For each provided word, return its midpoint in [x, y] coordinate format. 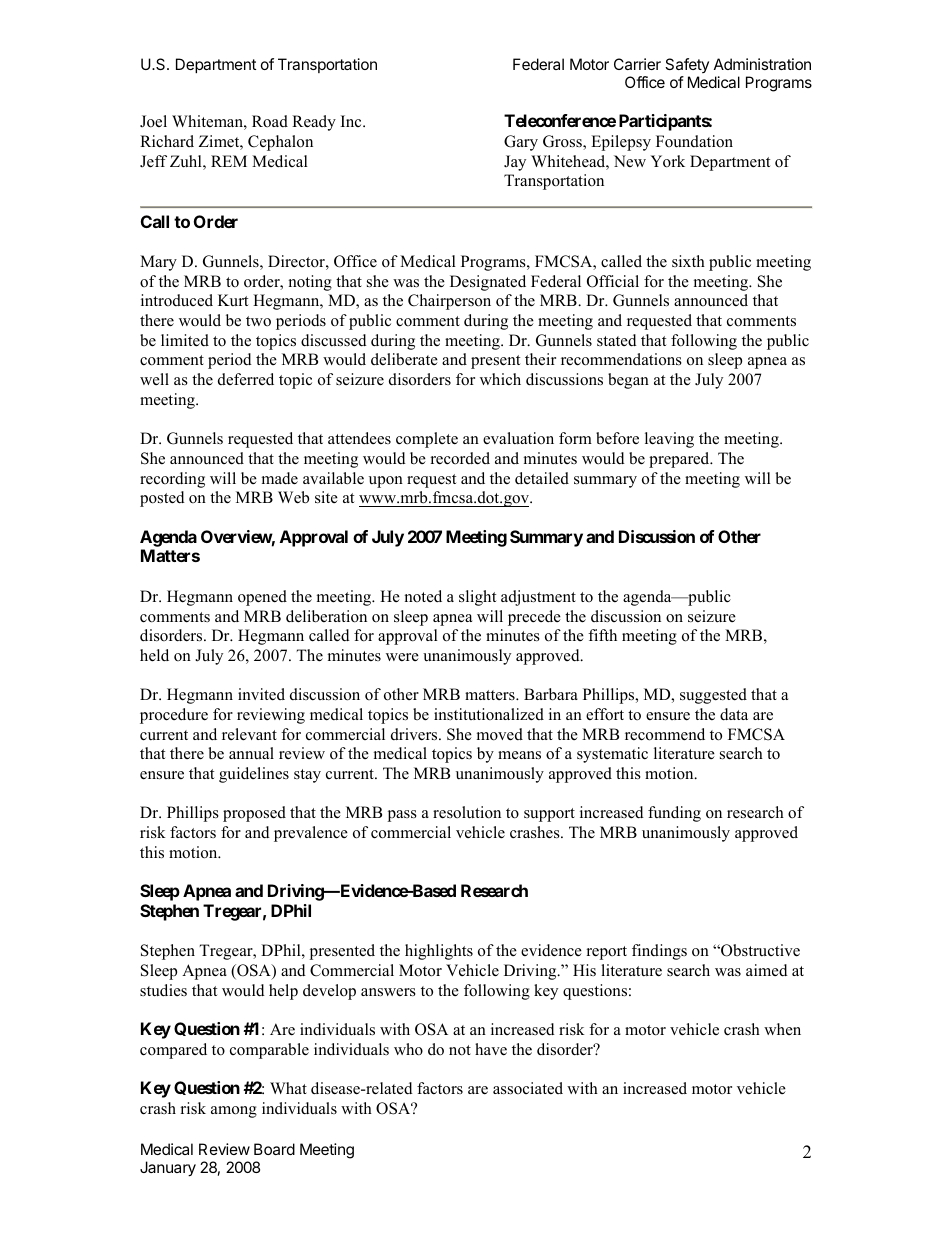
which [500, 379]
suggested [713, 696]
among [234, 1112]
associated [528, 1088]
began [628, 381]
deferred [246, 379]
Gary [521, 143]
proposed [254, 814]
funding [674, 814]
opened [262, 598]
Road [270, 121]
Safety [687, 65]
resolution [467, 812]
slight [477, 598]
